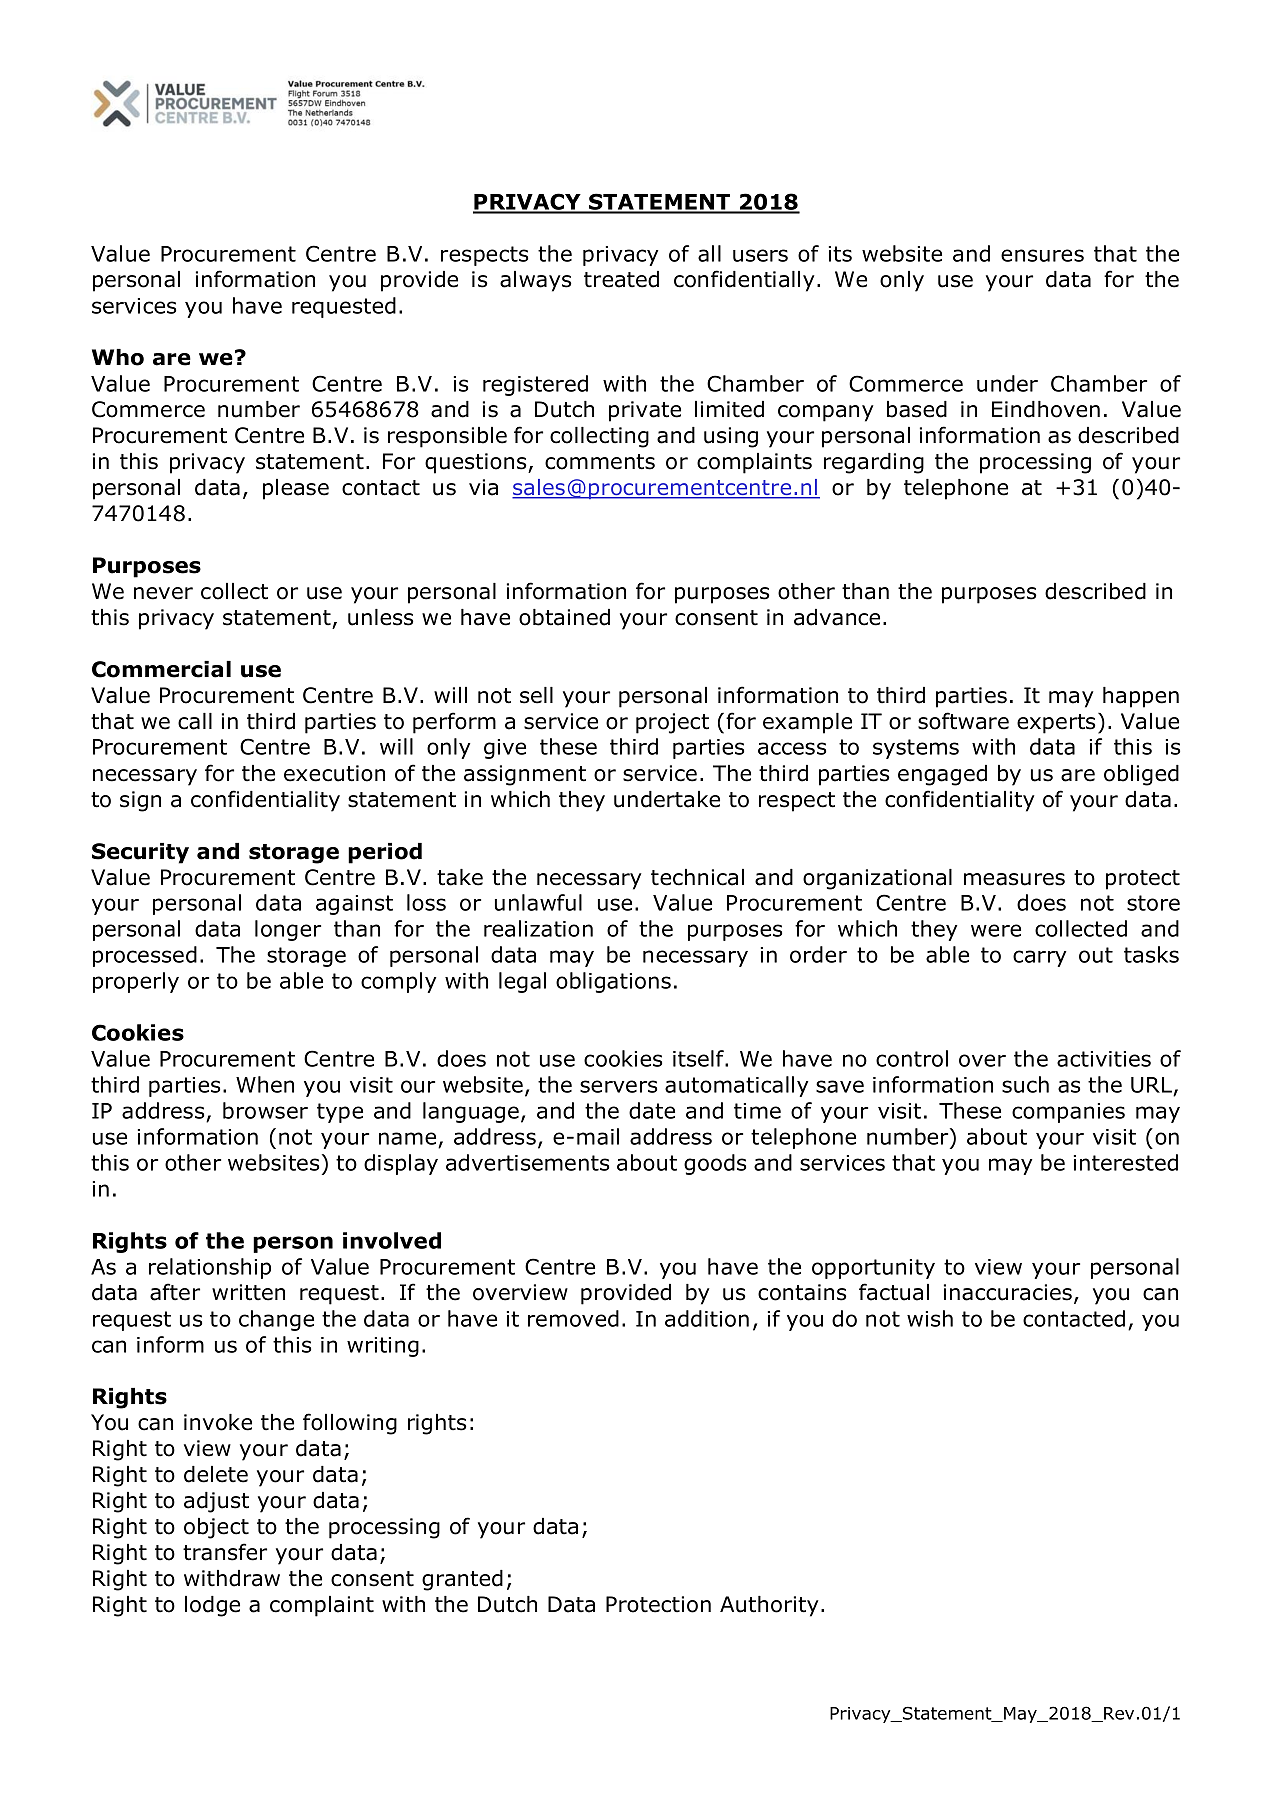 Image resolution: width=1272 pixels, height=1799 pixels. Describe the element at coordinates (1056, 724) in the document. I see `experts` at that location.
